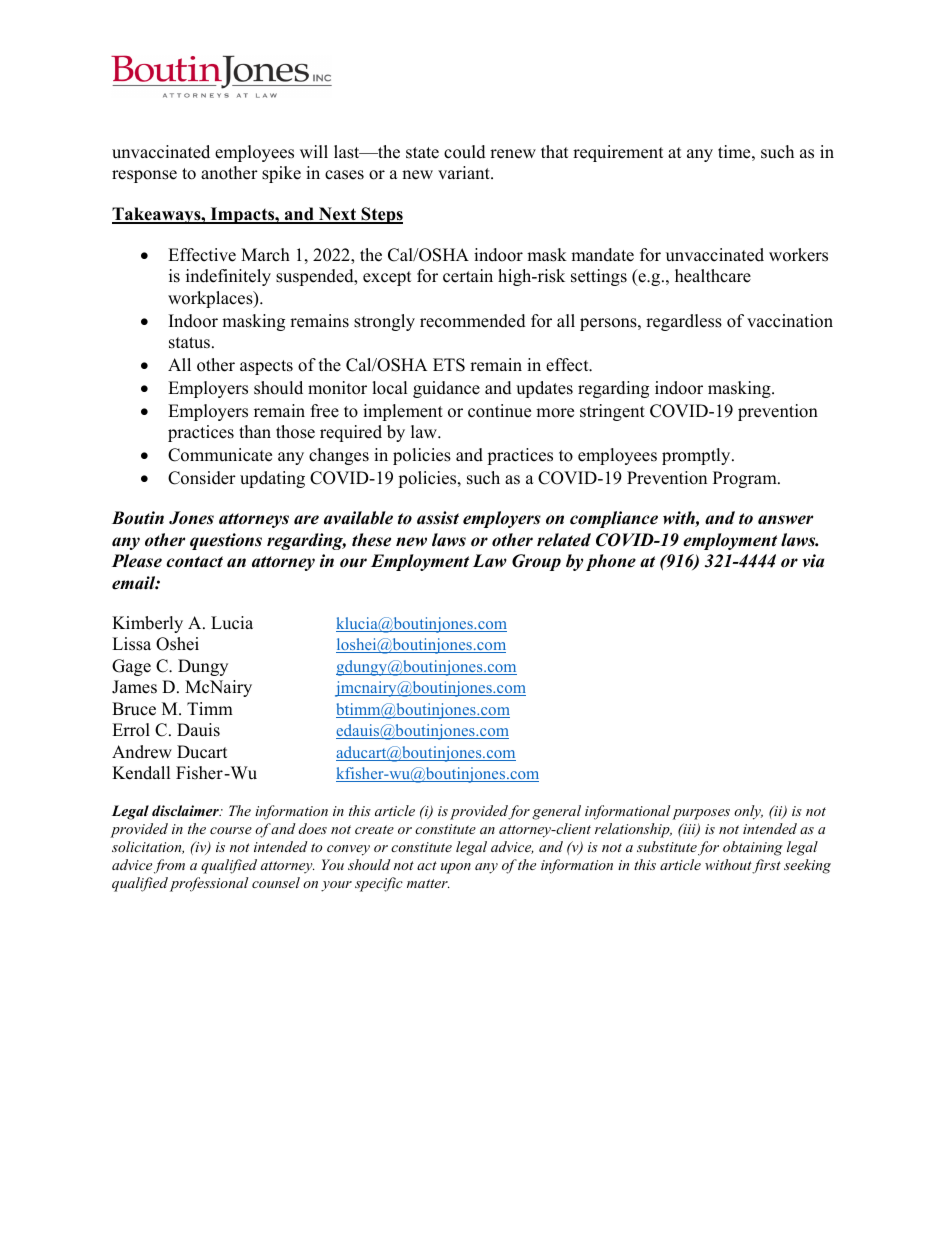 This screenshot has height=1233, width=952. I want to click on via, so click(813, 561).
